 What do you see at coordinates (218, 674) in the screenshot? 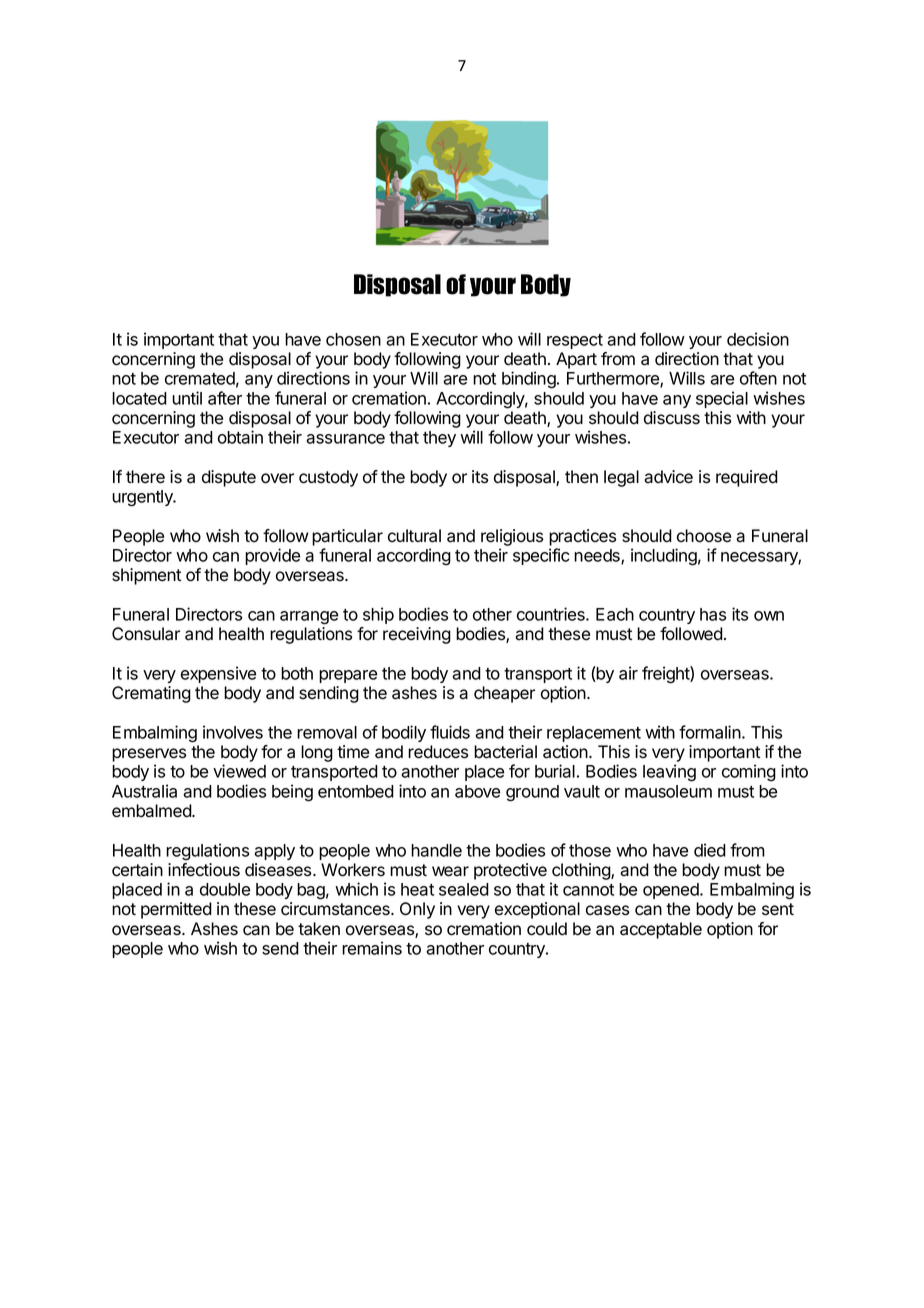
I see `expensive` at bounding box center [218, 674].
